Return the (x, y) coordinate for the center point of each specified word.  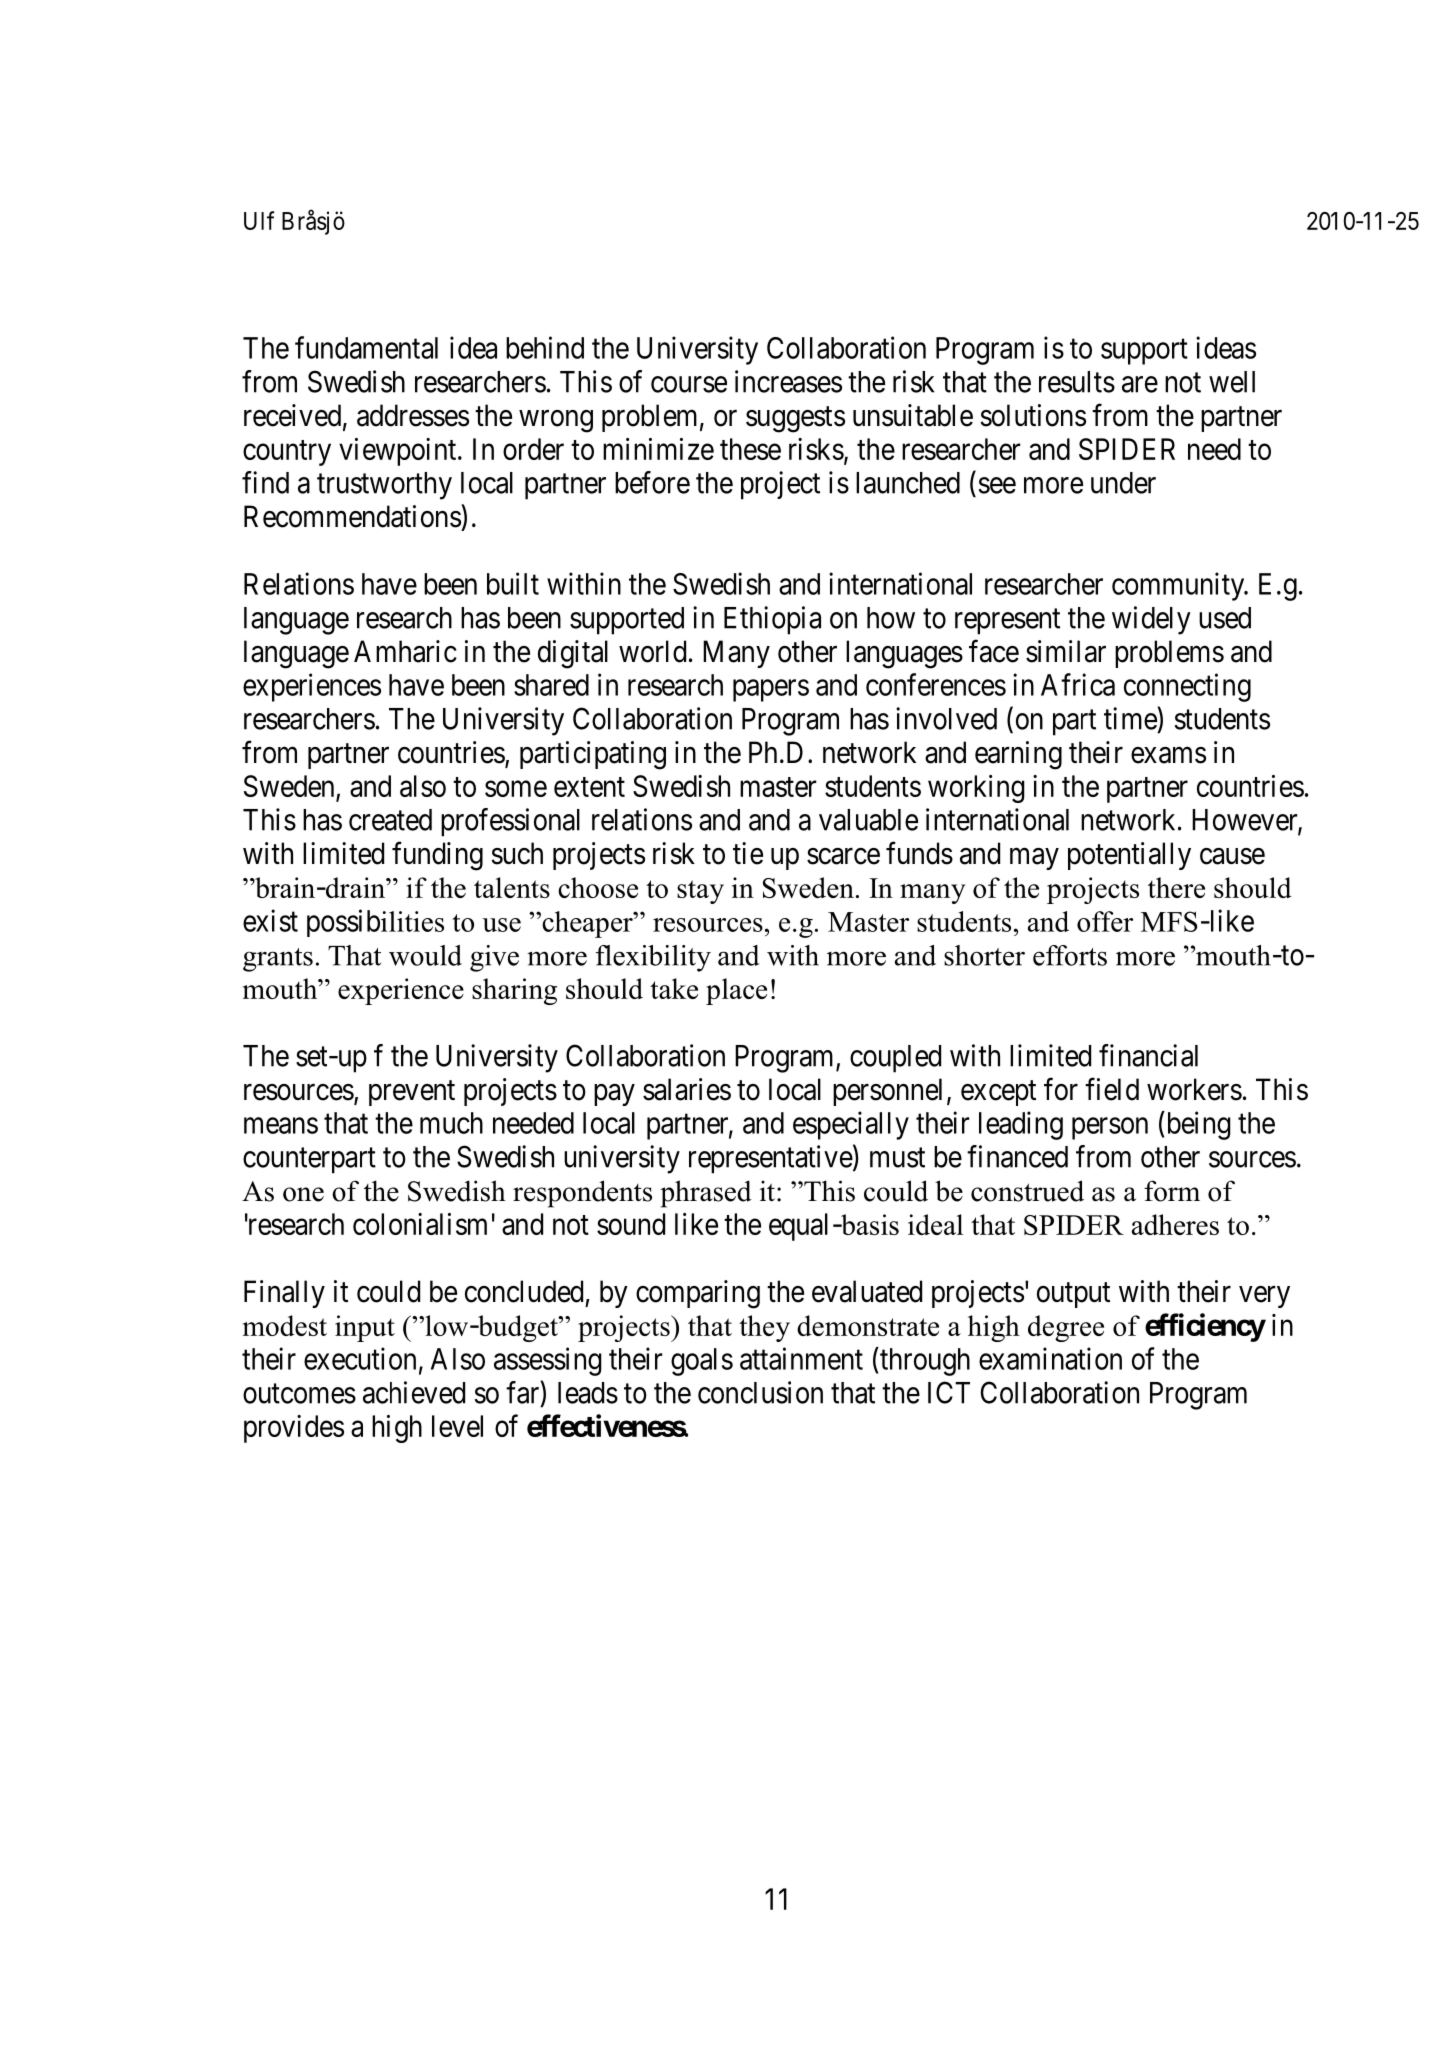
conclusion (760, 1392)
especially (851, 1125)
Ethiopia (772, 620)
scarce (843, 856)
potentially (1129, 856)
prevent (412, 1093)
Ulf (259, 220)
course (689, 384)
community (1179, 586)
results (1077, 382)
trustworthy (384, 486)
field (1112, 1089)
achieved (414, 1392)
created (390, 820)
